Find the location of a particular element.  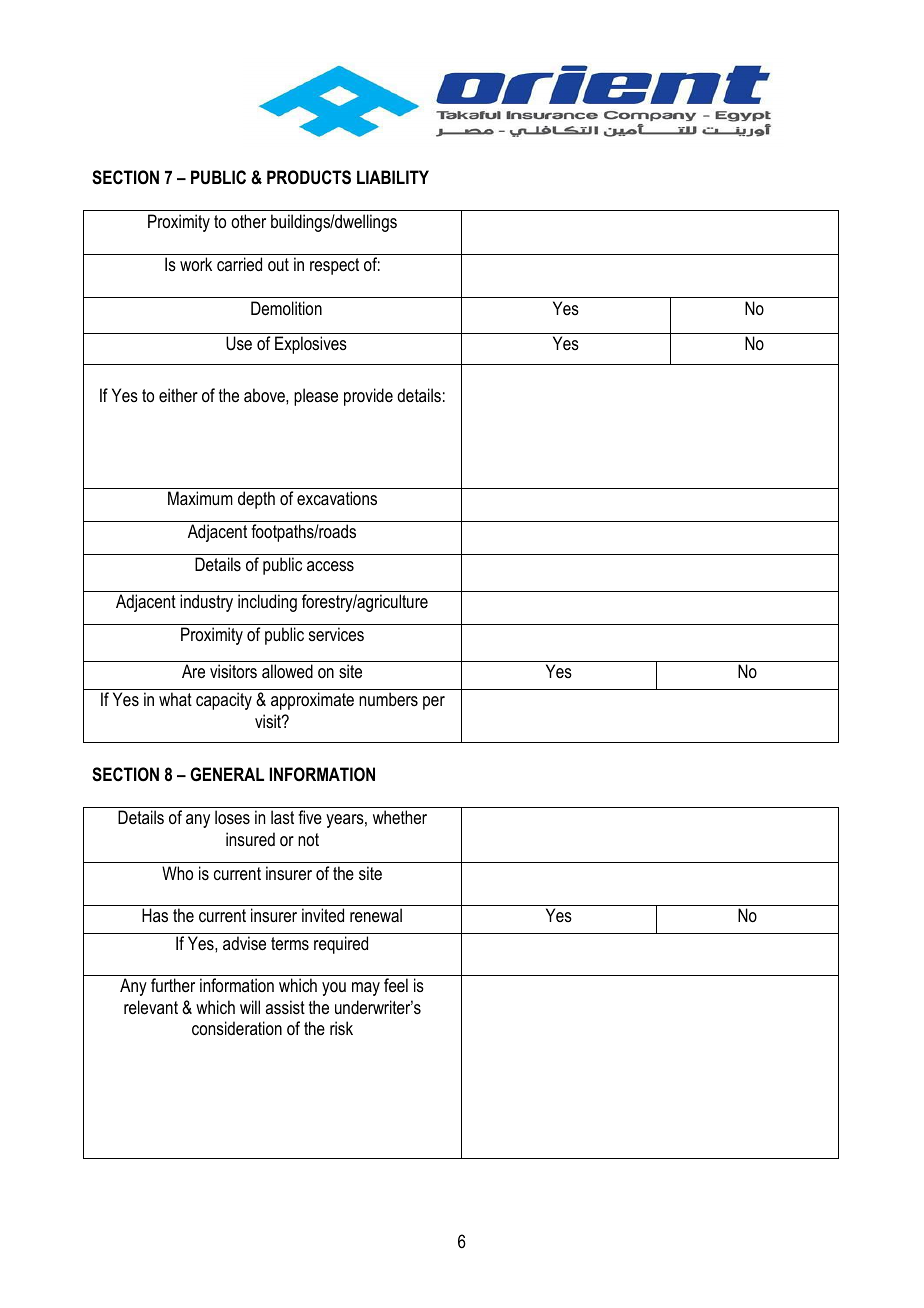

industry is located at coordinates (206, 603).
